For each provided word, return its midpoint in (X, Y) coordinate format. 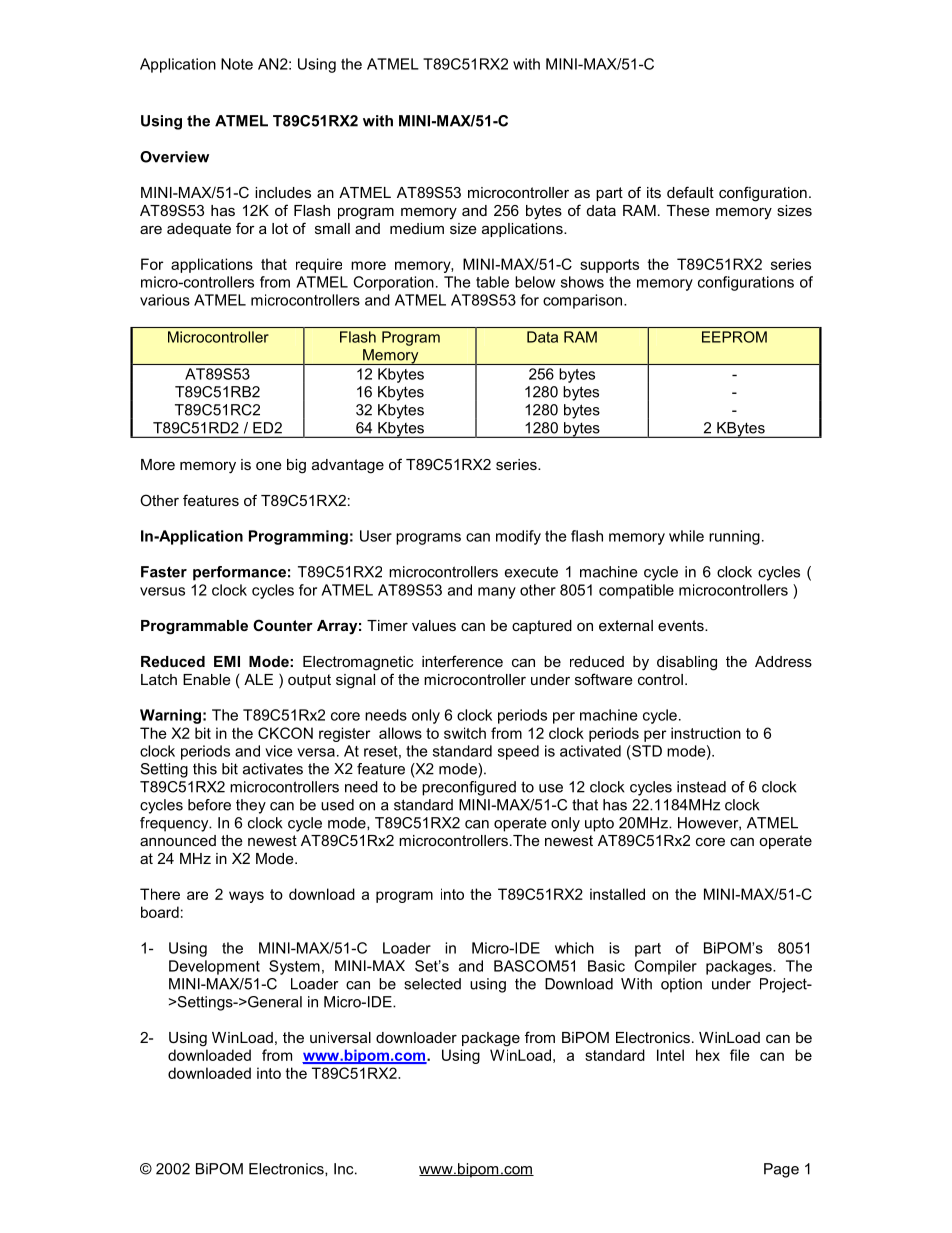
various (165, 300)
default (690, 192)
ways (246, 897)
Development (214, 967)
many (497, 593)
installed (617, 894)
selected (432, 984)
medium (417, 228)
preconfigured (469, 788)
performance (239, 573)
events (682, 625)
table (492, 282)
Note (237, 64)
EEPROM (734, 337)
